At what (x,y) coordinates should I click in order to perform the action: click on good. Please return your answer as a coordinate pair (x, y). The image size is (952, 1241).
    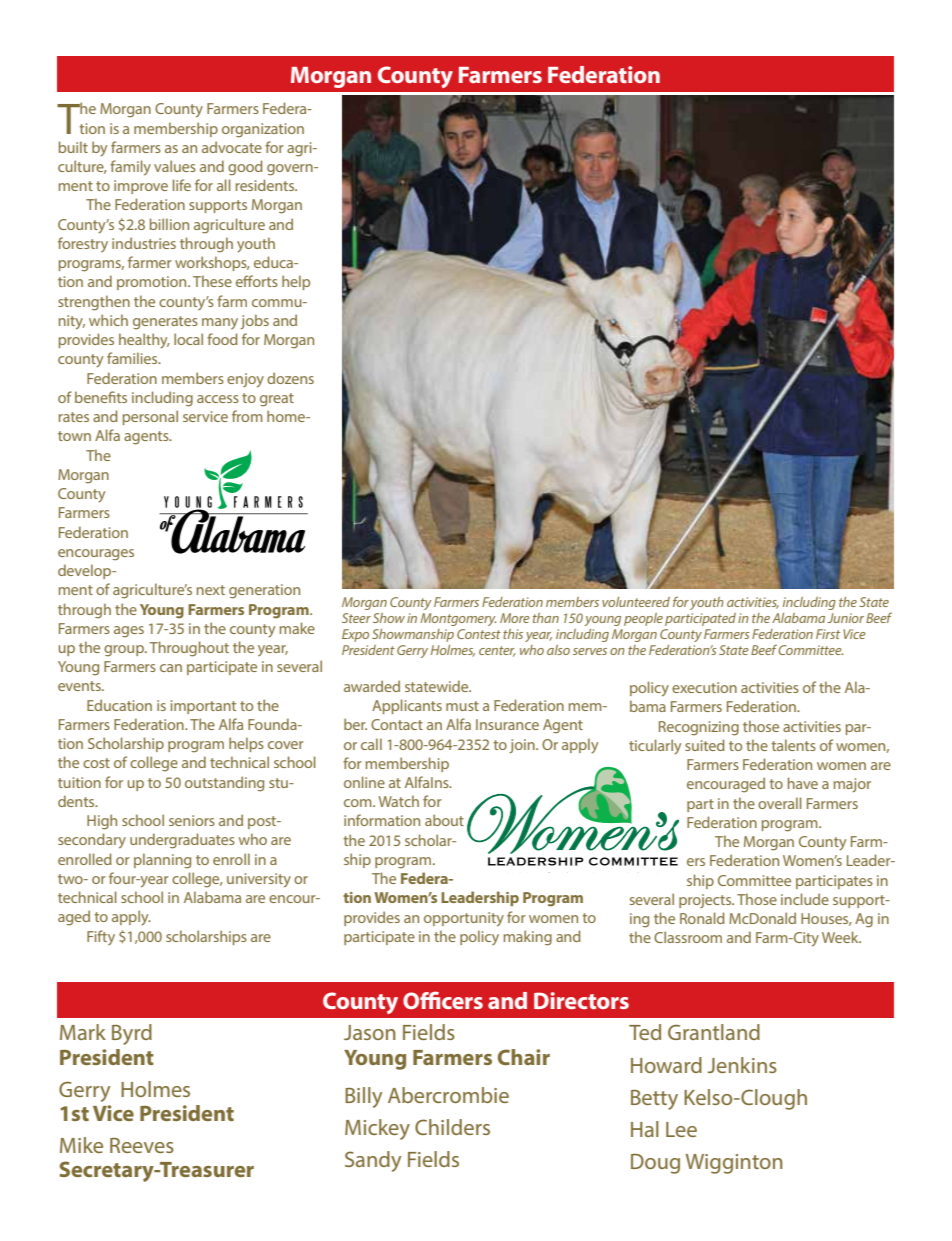
    Looking at the image, I should click on (245, 168).
